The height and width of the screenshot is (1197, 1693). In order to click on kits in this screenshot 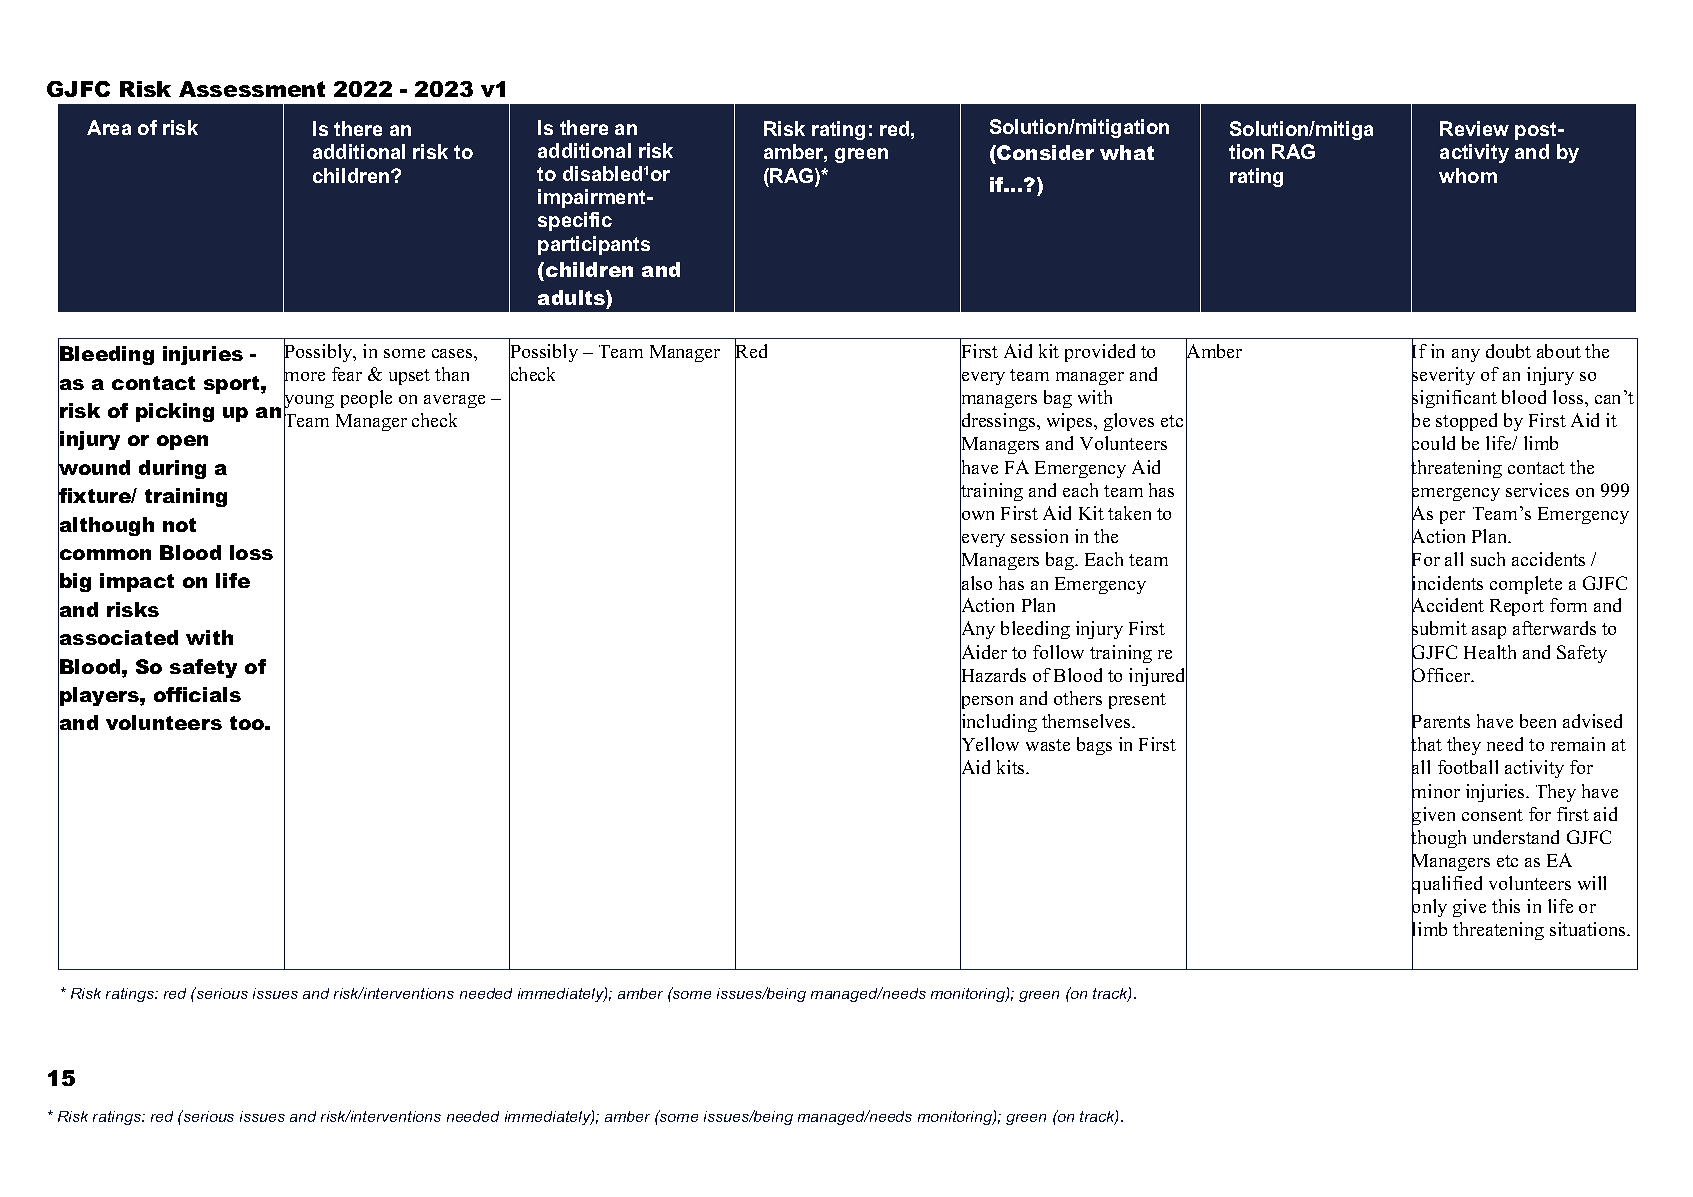, I will do `click(1012, 767)`.
